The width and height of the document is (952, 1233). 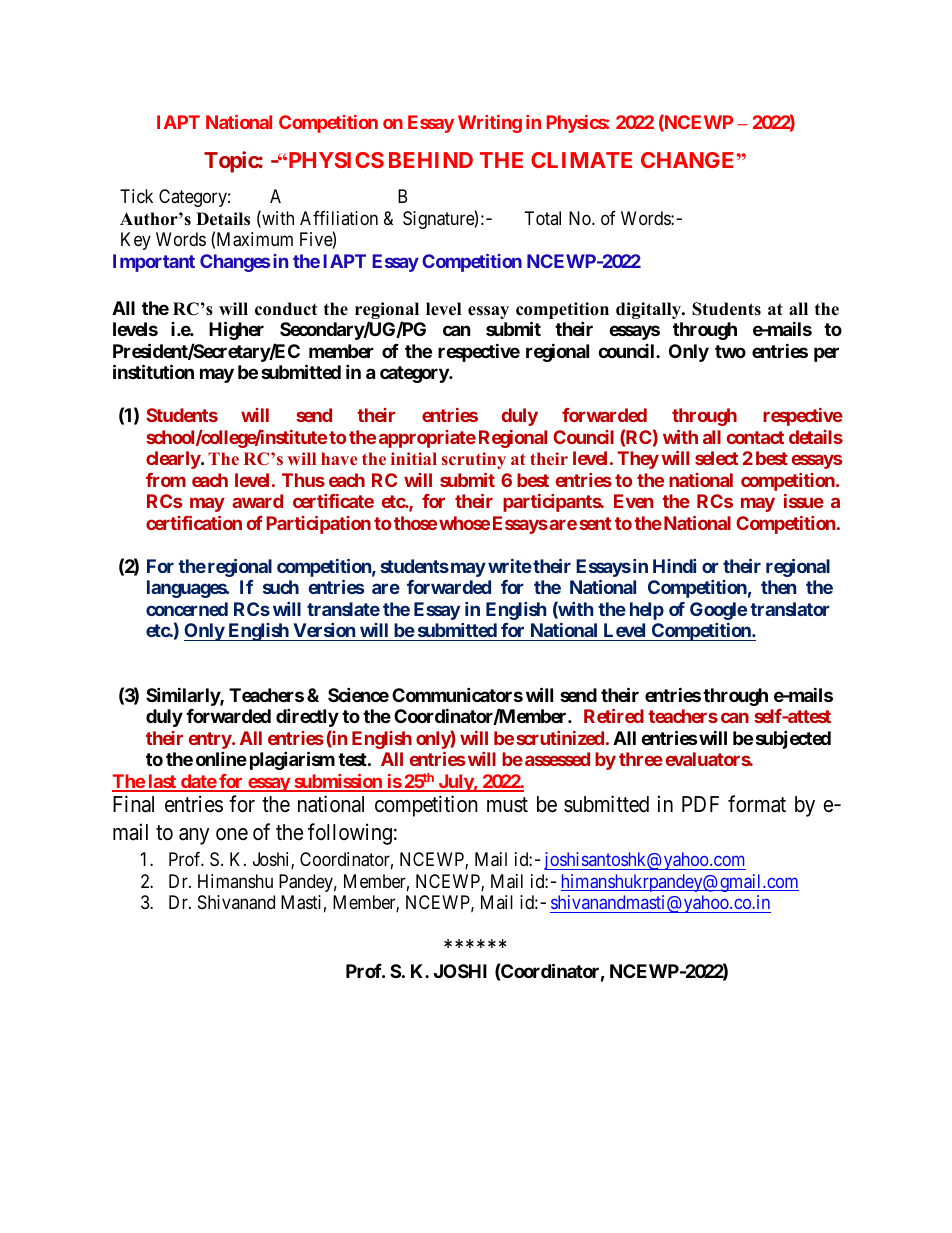 I want to click on institution, so click(x=153, y=371).
